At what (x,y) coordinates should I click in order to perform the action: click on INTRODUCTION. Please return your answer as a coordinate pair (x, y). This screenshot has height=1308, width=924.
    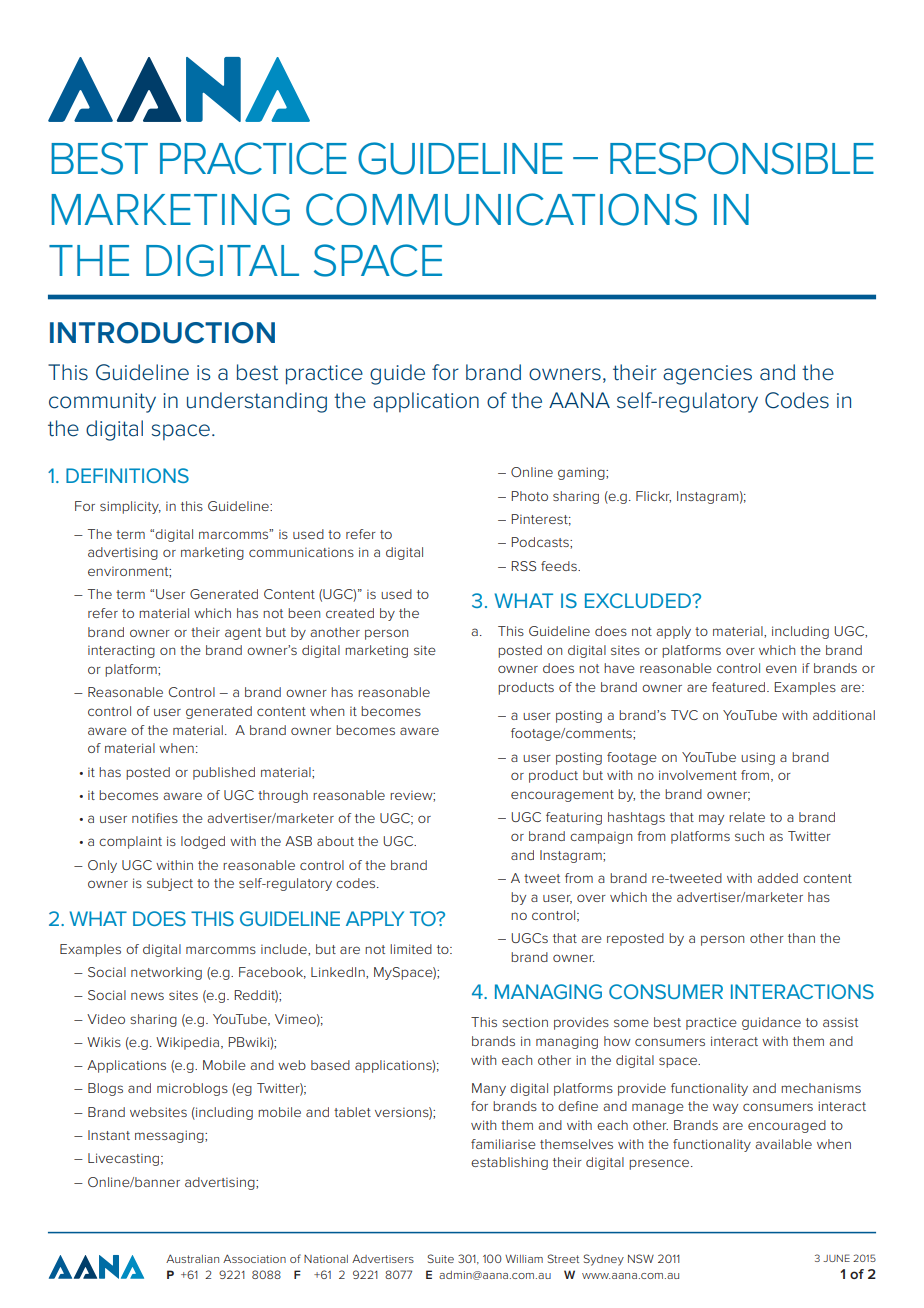
    Looking at the image, I should click on (162, 333).
